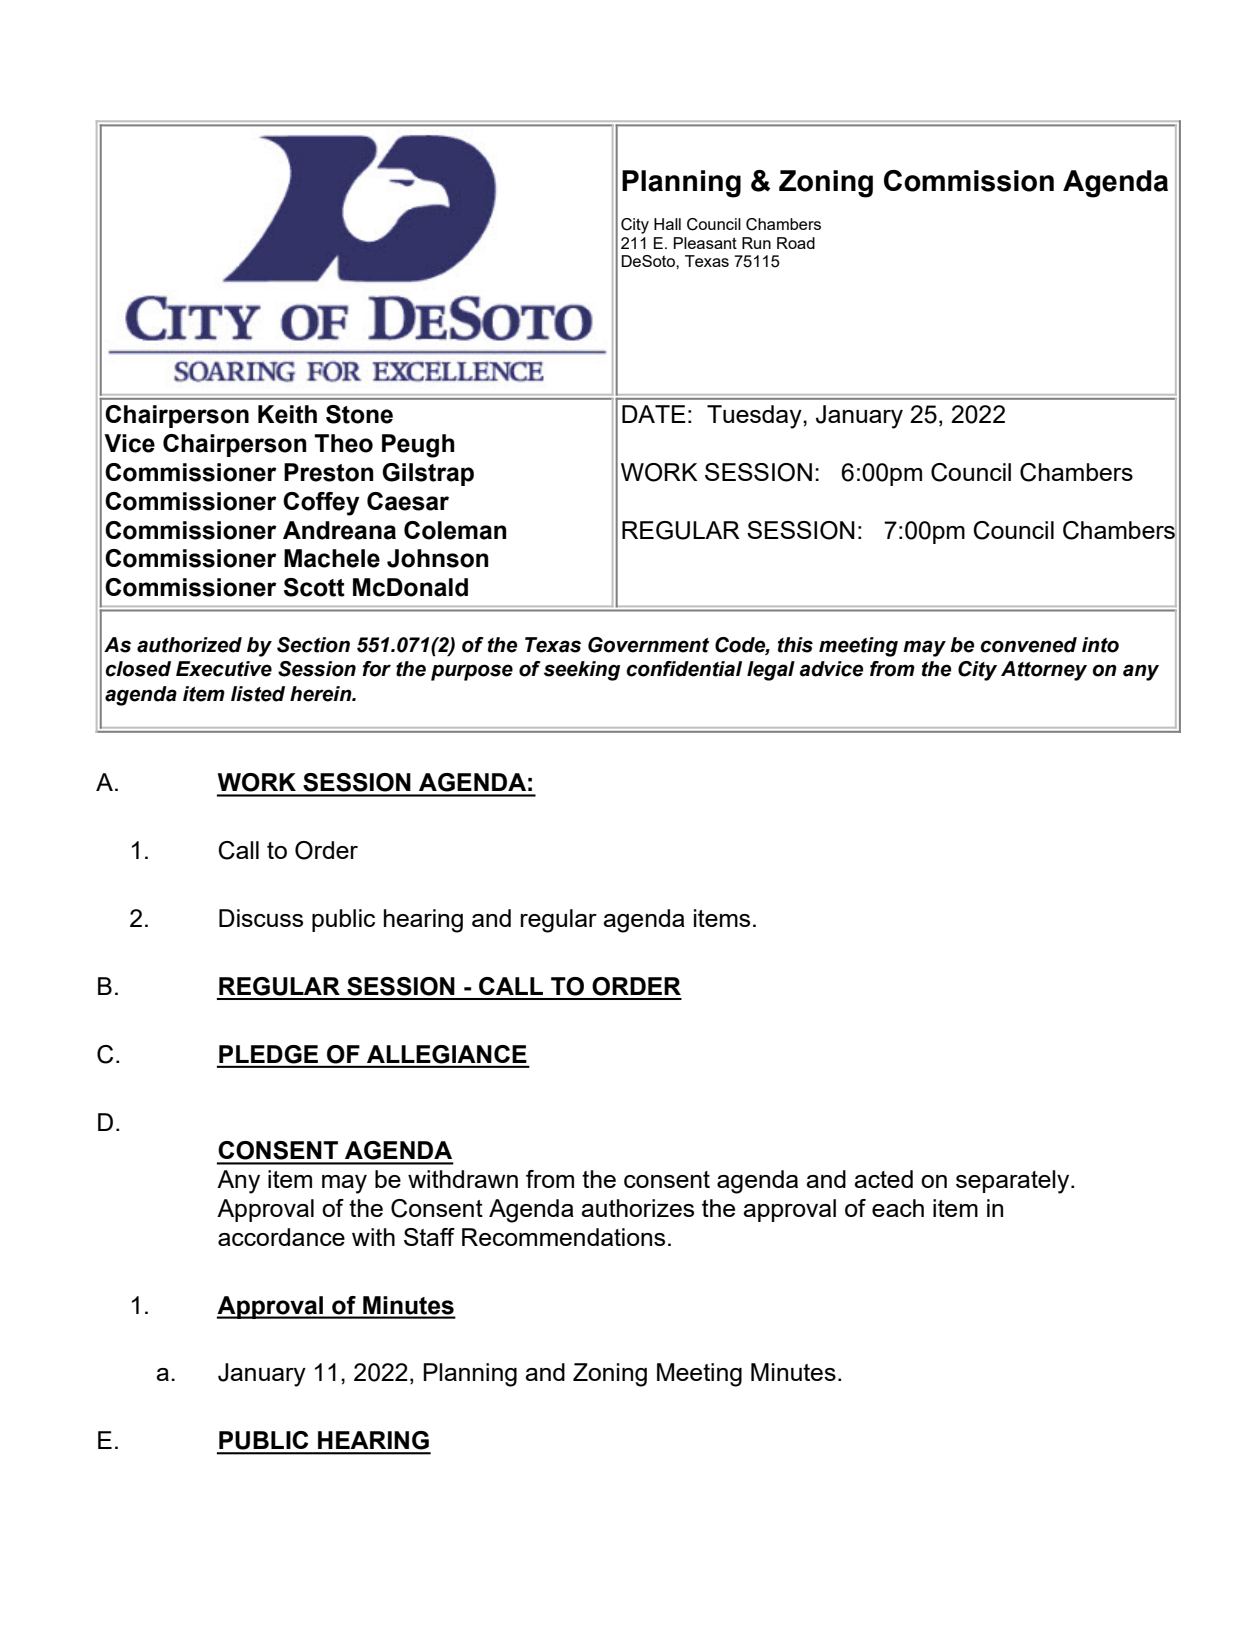 Image resolution: width=1258 pixels, height=1628 pixels. I want to click on Coffey, so click(321, 504).
